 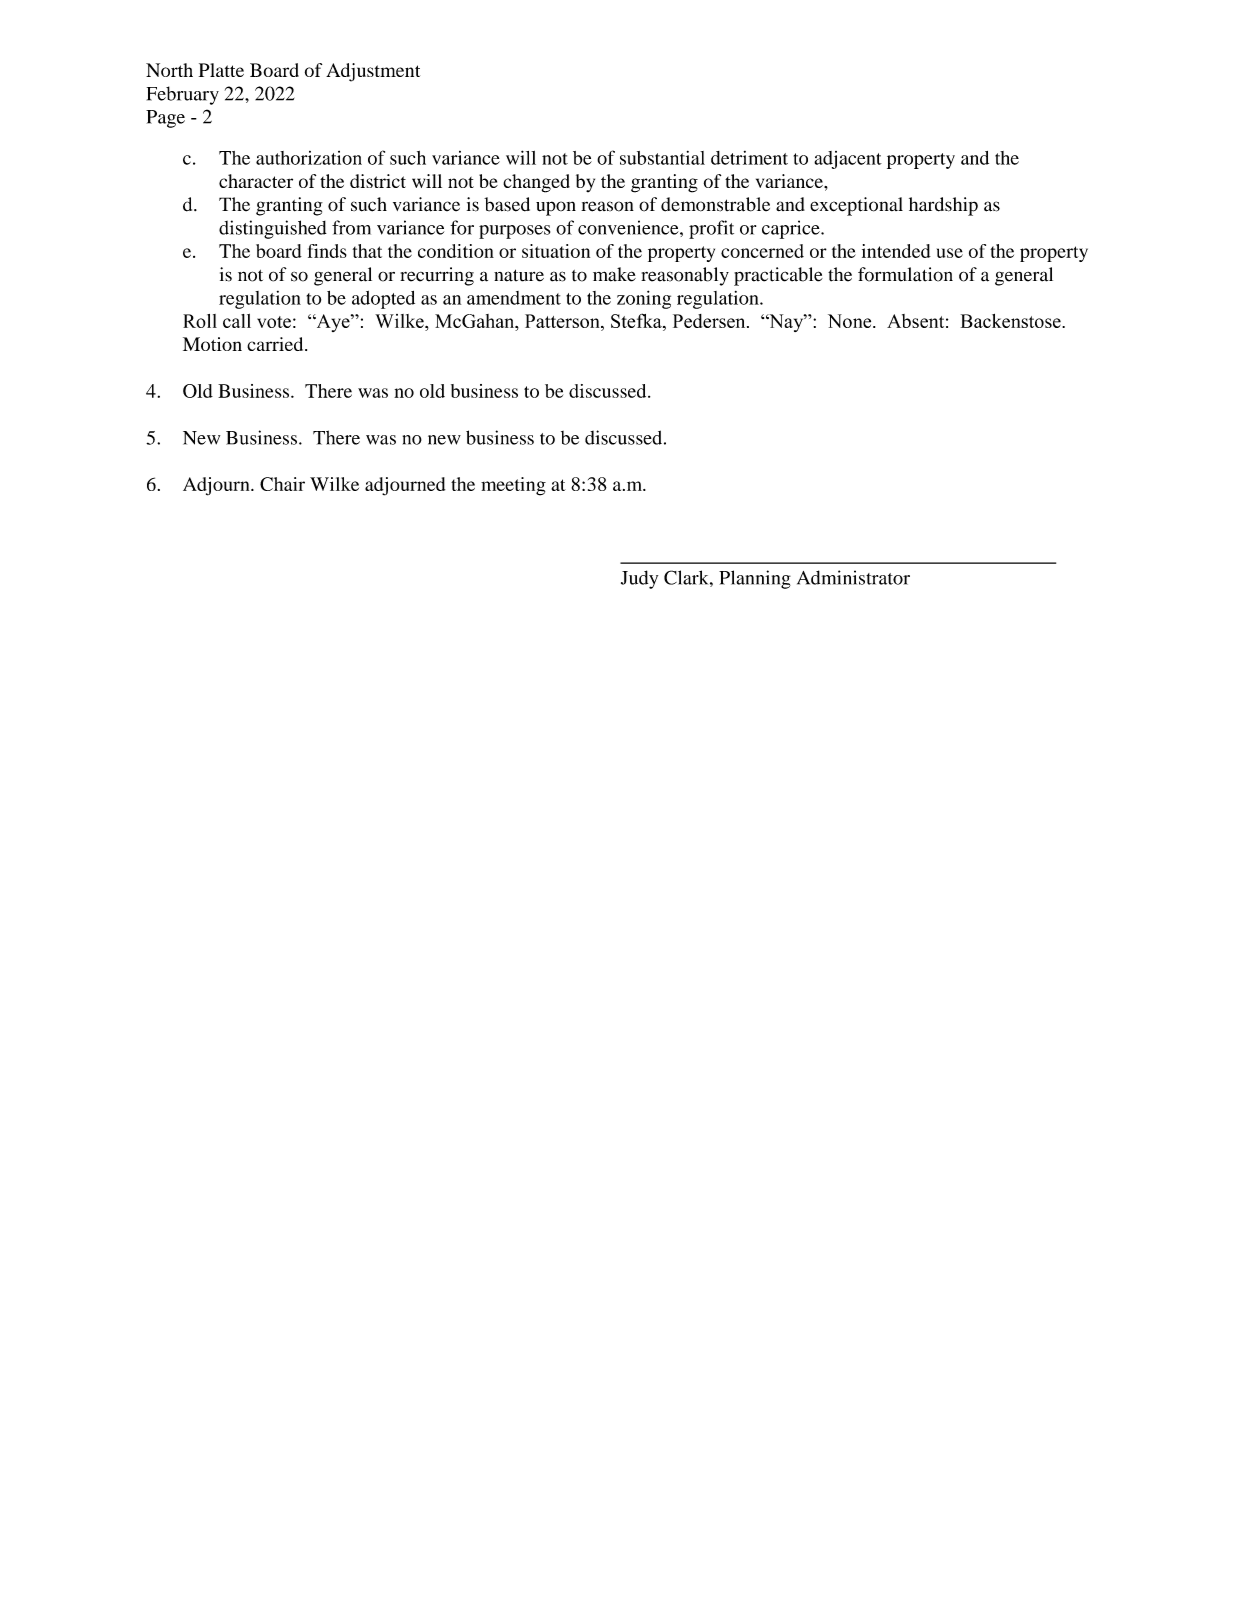 What do you see at coordinates (710, 321) in the screenshot?
I see `Pedersen` at bounding box center [710, 321].
